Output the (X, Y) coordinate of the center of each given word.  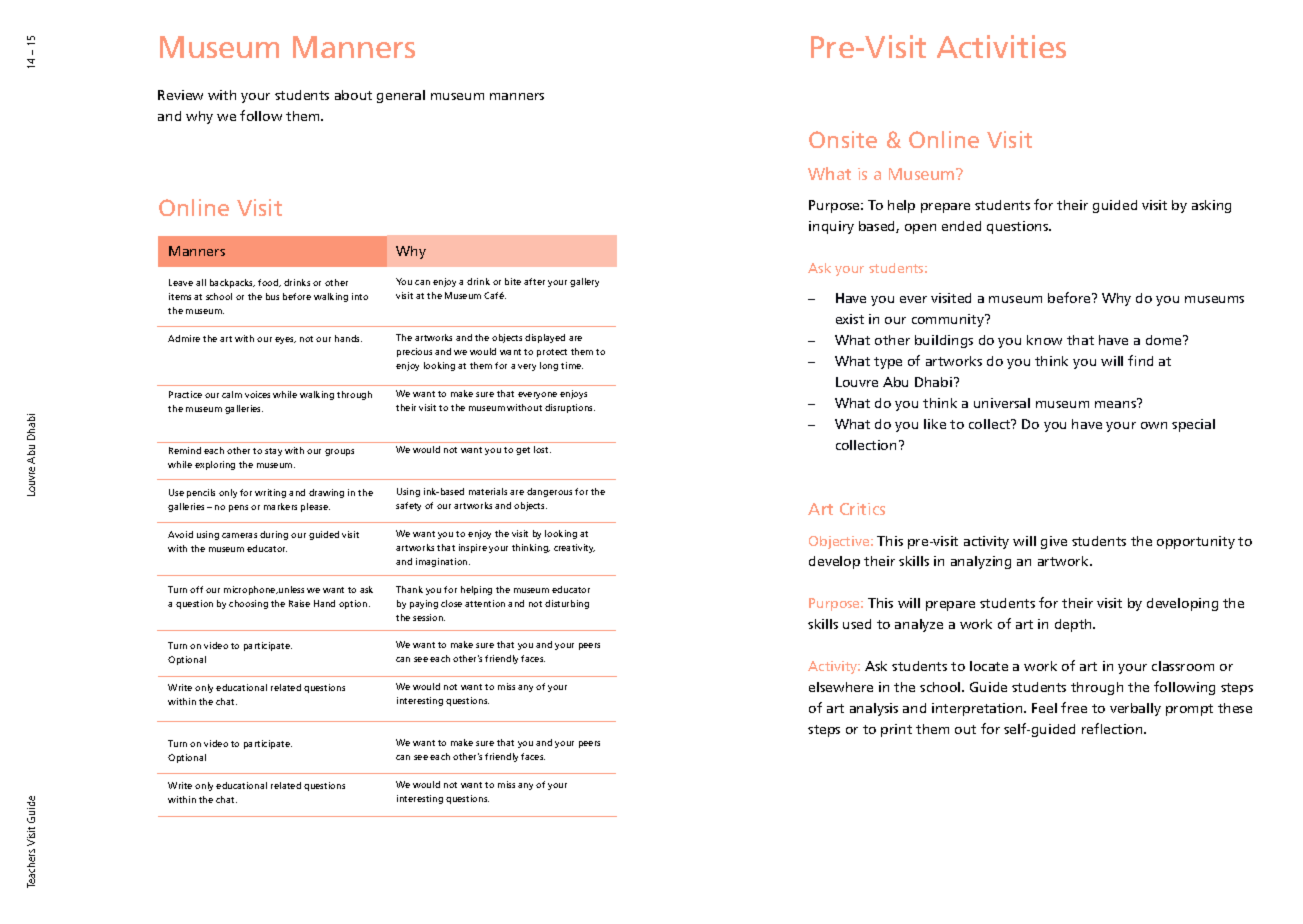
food (269, 283)
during (274, 535)
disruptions (570, 408)
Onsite (843, 139)
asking (1211, 206)
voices (257, 394)
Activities (1001, 46)
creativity (574, 548)
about (353, 95)
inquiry (831, 227)
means (1116, 403)
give (1054, 542)
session (429, 617)
